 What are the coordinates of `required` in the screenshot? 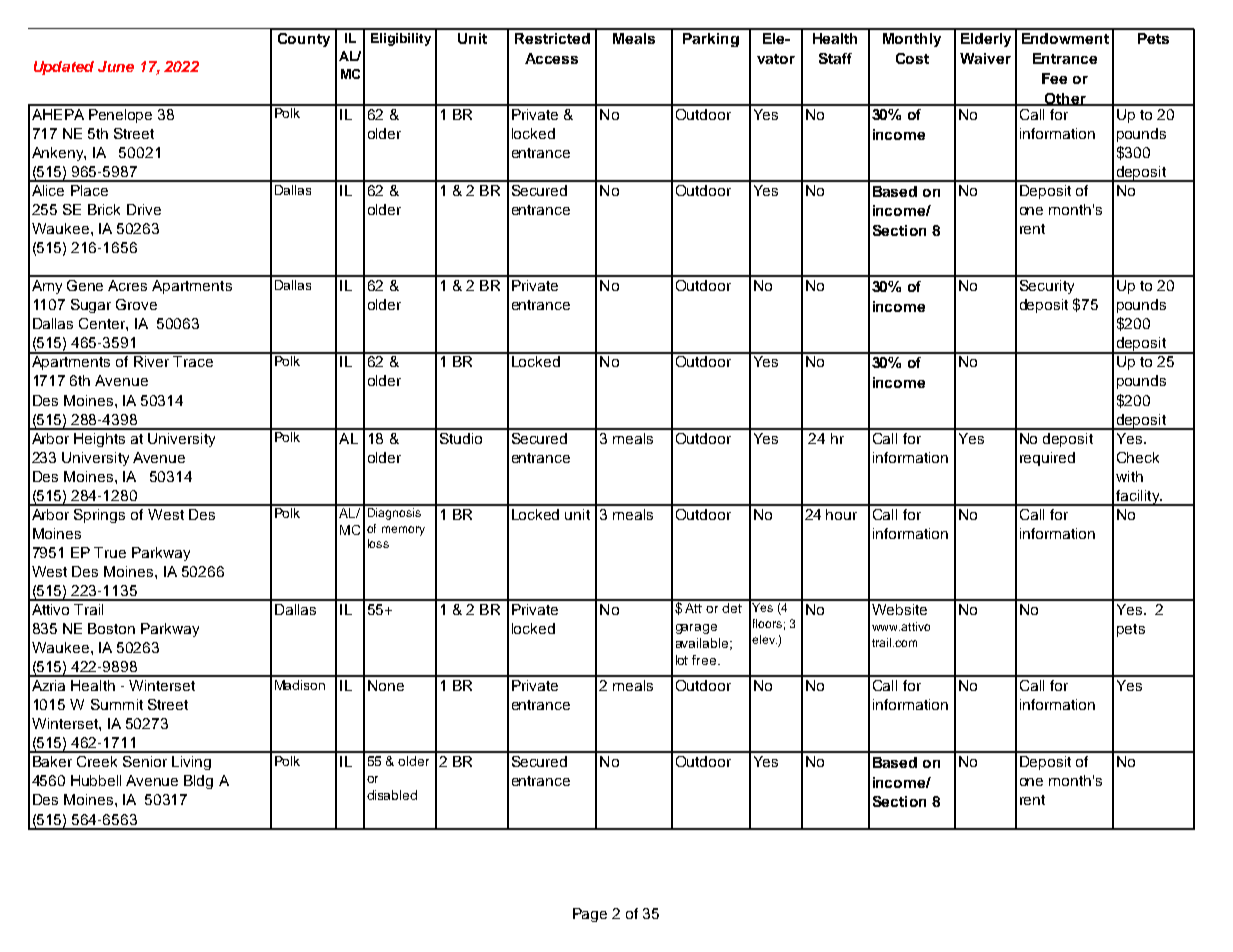 It's located at (1047, 459).
